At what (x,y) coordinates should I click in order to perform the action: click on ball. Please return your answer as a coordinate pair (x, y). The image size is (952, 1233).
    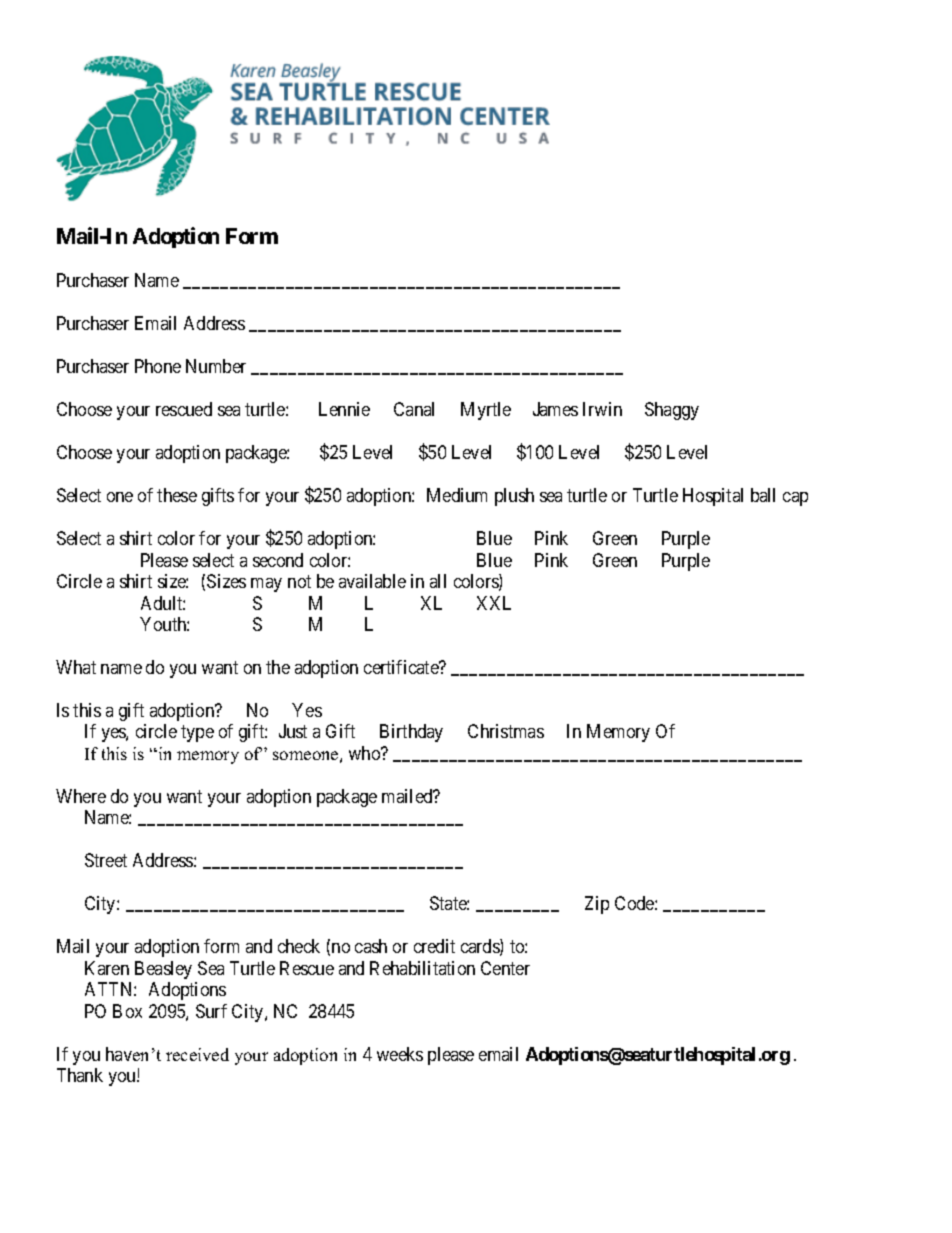
    Looking at the image, I should click on (763, 495).
